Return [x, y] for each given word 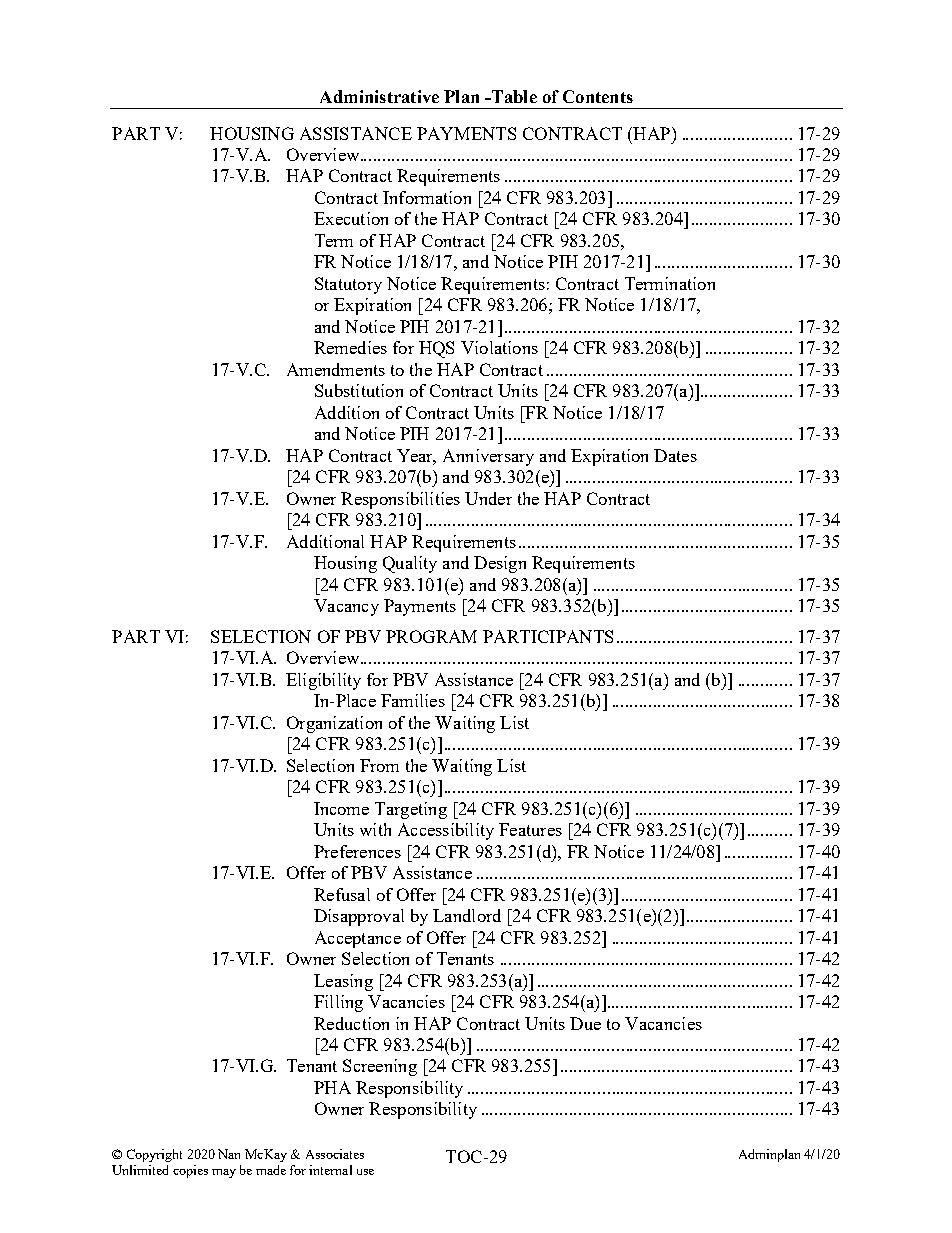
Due [585, 1023]
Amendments [336, 369]
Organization [334, 724]
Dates [675, 455]
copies [190, 1171]
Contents [598, 96]
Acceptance [358, 939]
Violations [499, 347]
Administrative [379, 96]
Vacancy [346, 607]
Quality [410, 564]
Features [530, 829]
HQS [436, 349]
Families [413, 700]
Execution [351, 218]
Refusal [342, 894]
